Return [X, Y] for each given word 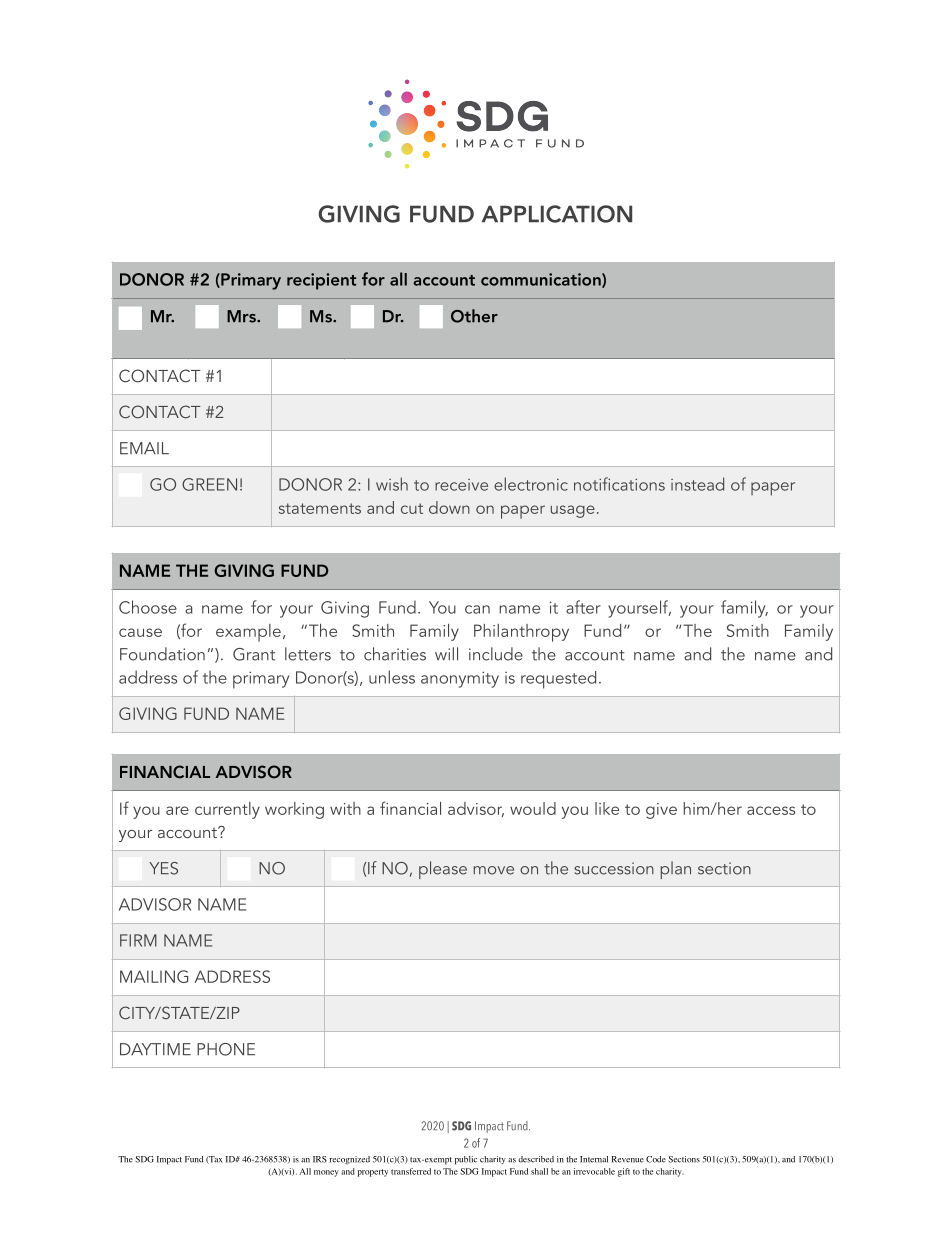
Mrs [242, 316]
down [449, 507]
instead [697, 484]
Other [474, 316]
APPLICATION [557, 214]
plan [676, 870]
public [466, 1160]
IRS [320, 1159]
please [443, 870]
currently [227, 810]
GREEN [209, 484]
